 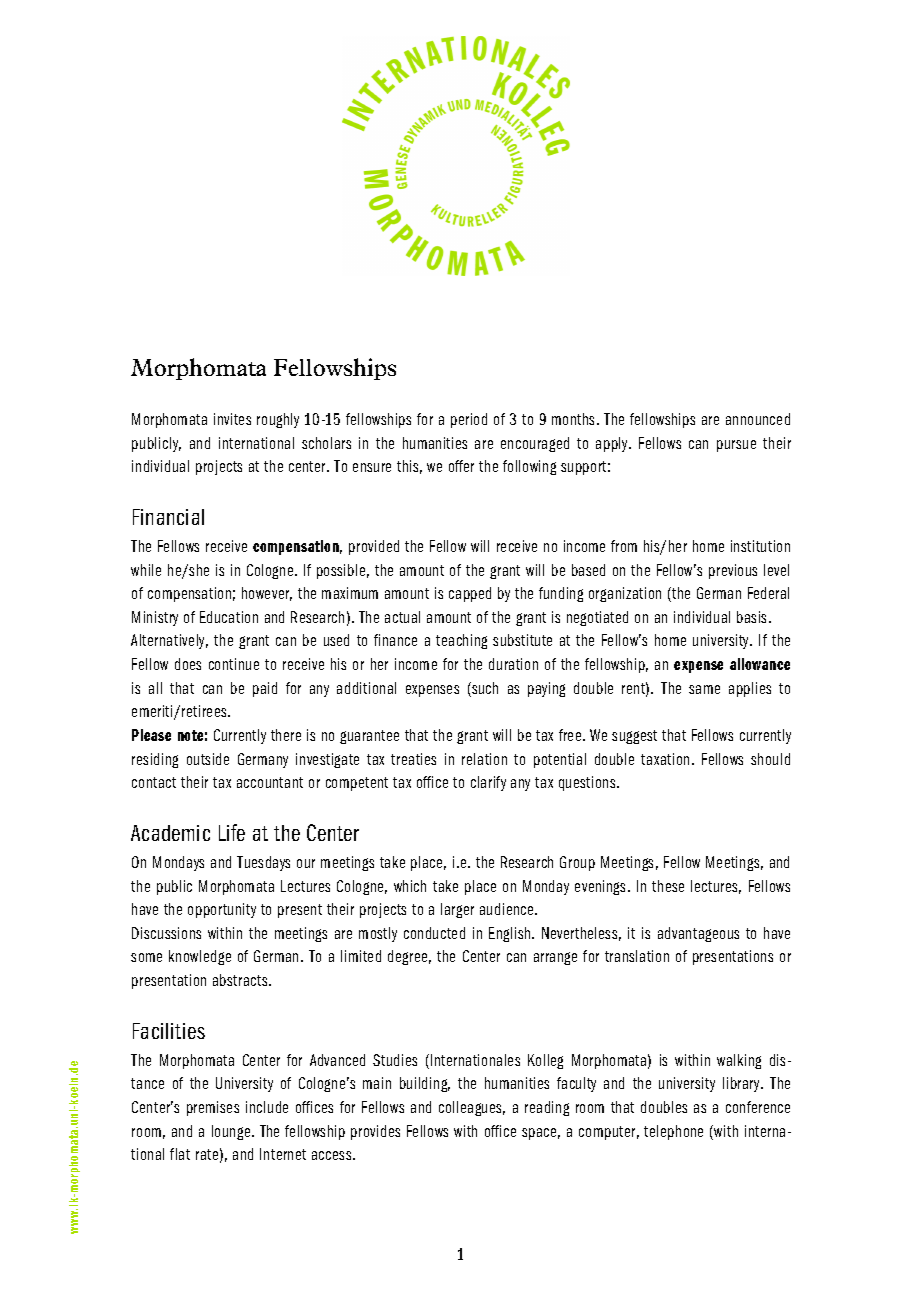 What do you see at coordinates (665, 759) in the screenshot?
I see `taxation` at bounding box center [665, 759].
